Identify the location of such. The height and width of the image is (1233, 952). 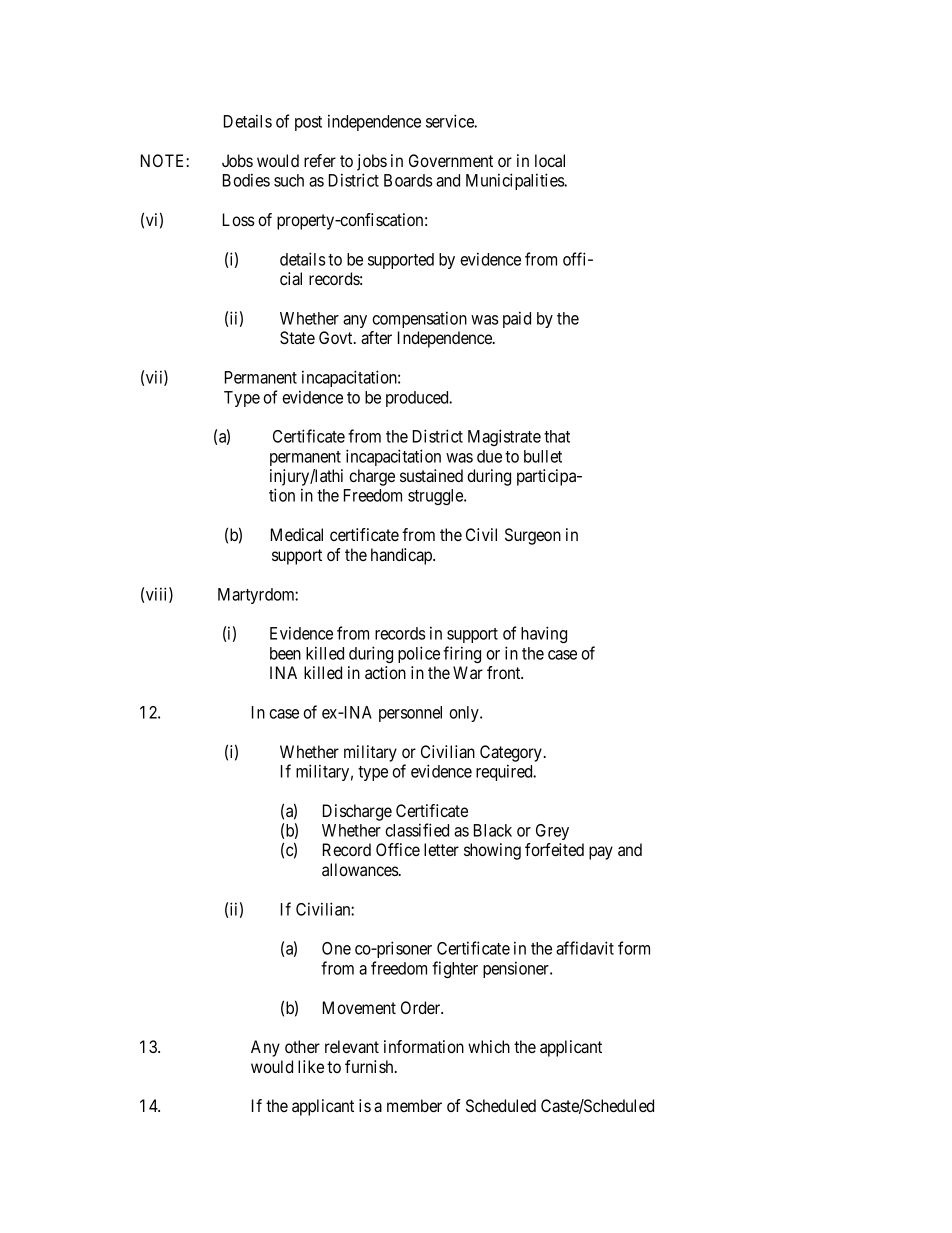
(289, 180).
